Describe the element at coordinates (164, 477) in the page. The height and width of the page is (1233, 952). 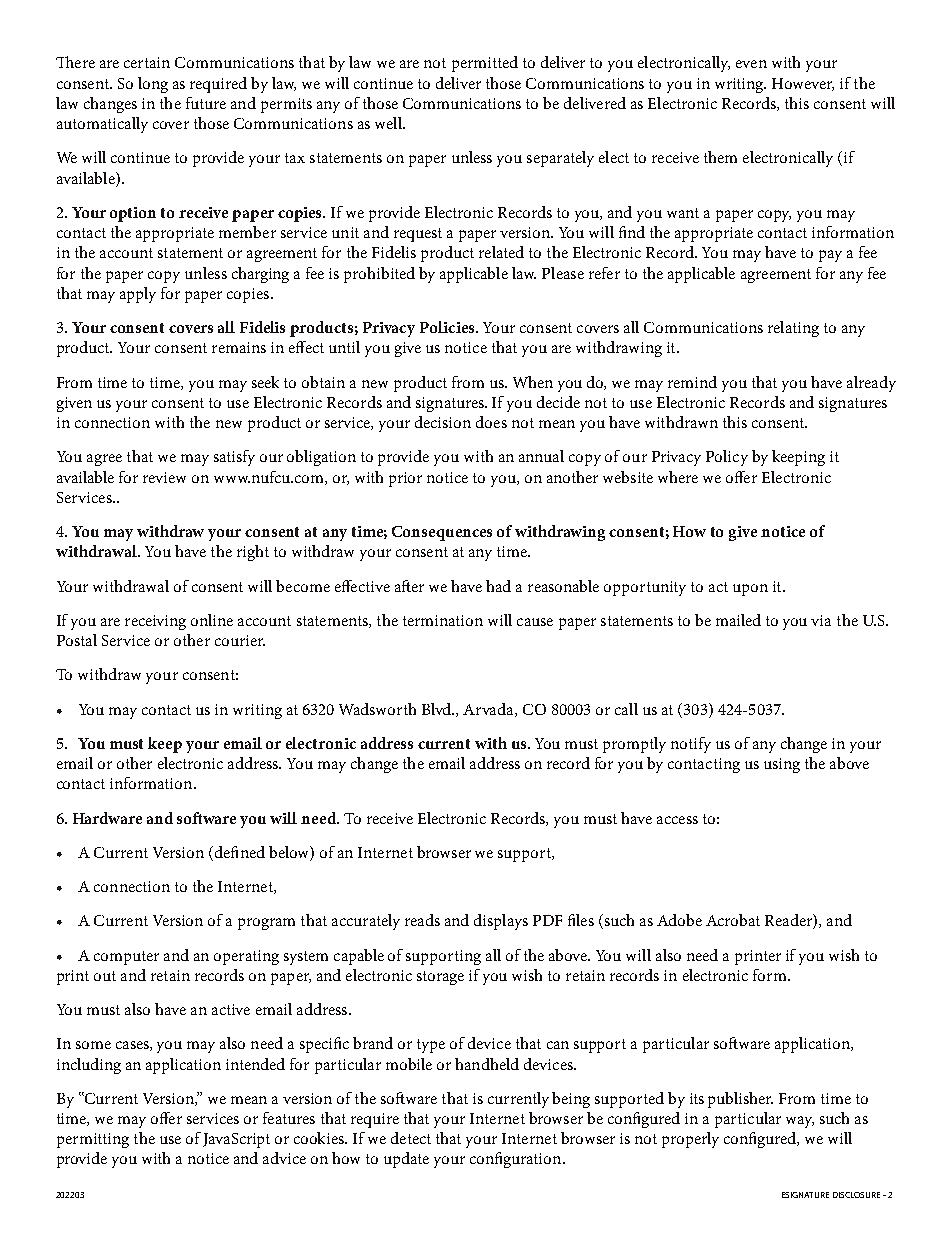
I see `review` at that location.
